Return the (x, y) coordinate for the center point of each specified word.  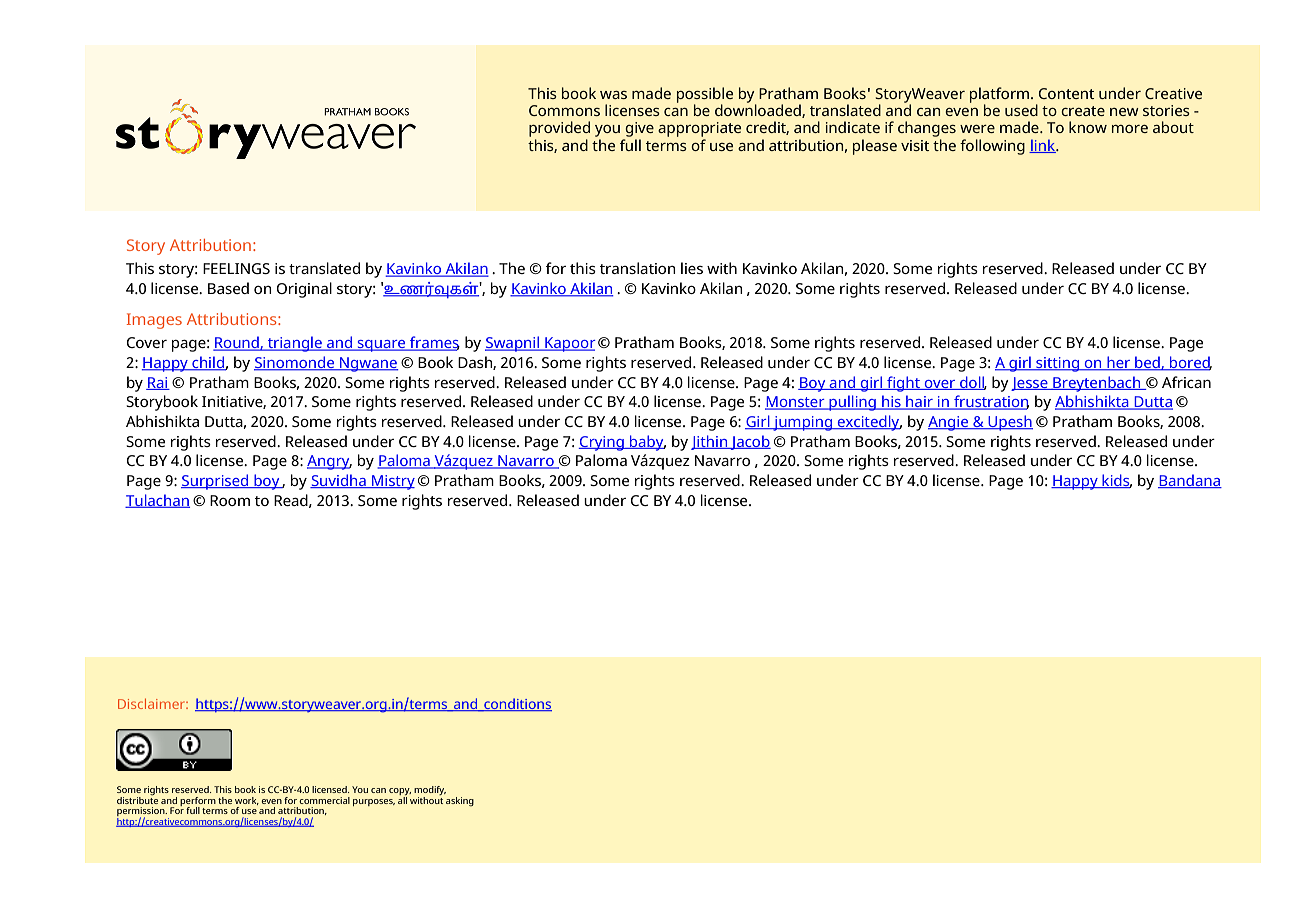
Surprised (216, 482)
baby (647, 443)
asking (460, 801)
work (247, 801)
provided (559, 129)
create (1083, 111)
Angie (949, 423)
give (639, 129)
